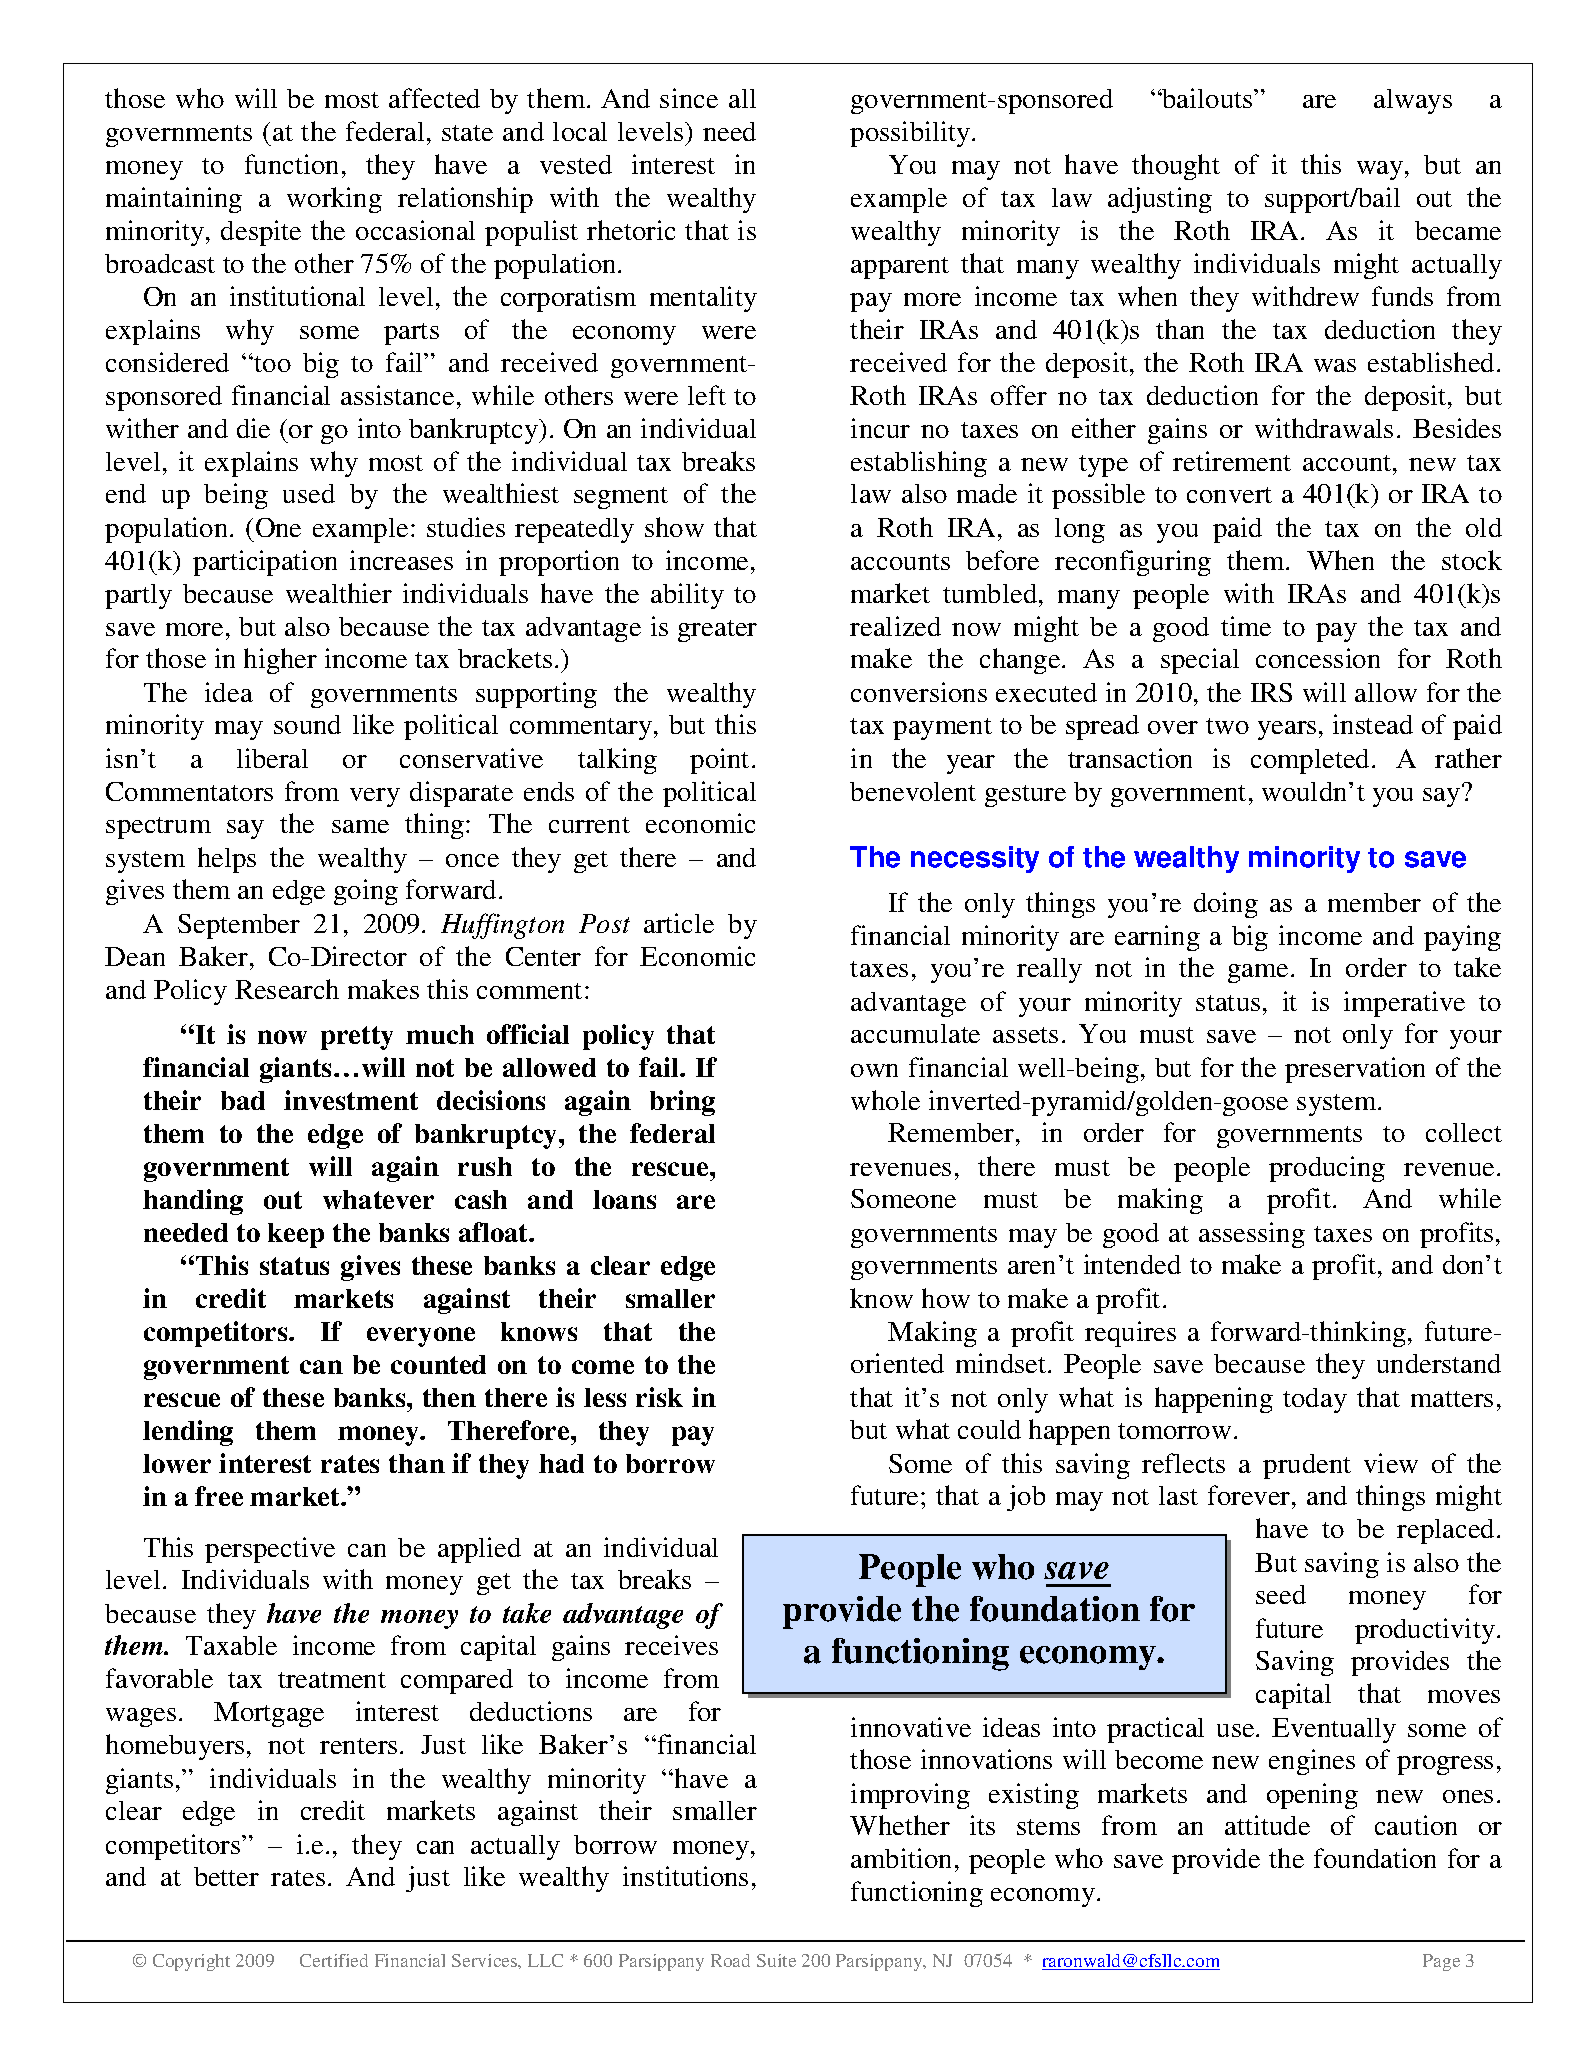 The height and width of the screenshot is (2066, 1596). What do you see at coordinates (1355, 1070) in the screenshot?
I see `preservation` at bounding box center [1355, 1070].
